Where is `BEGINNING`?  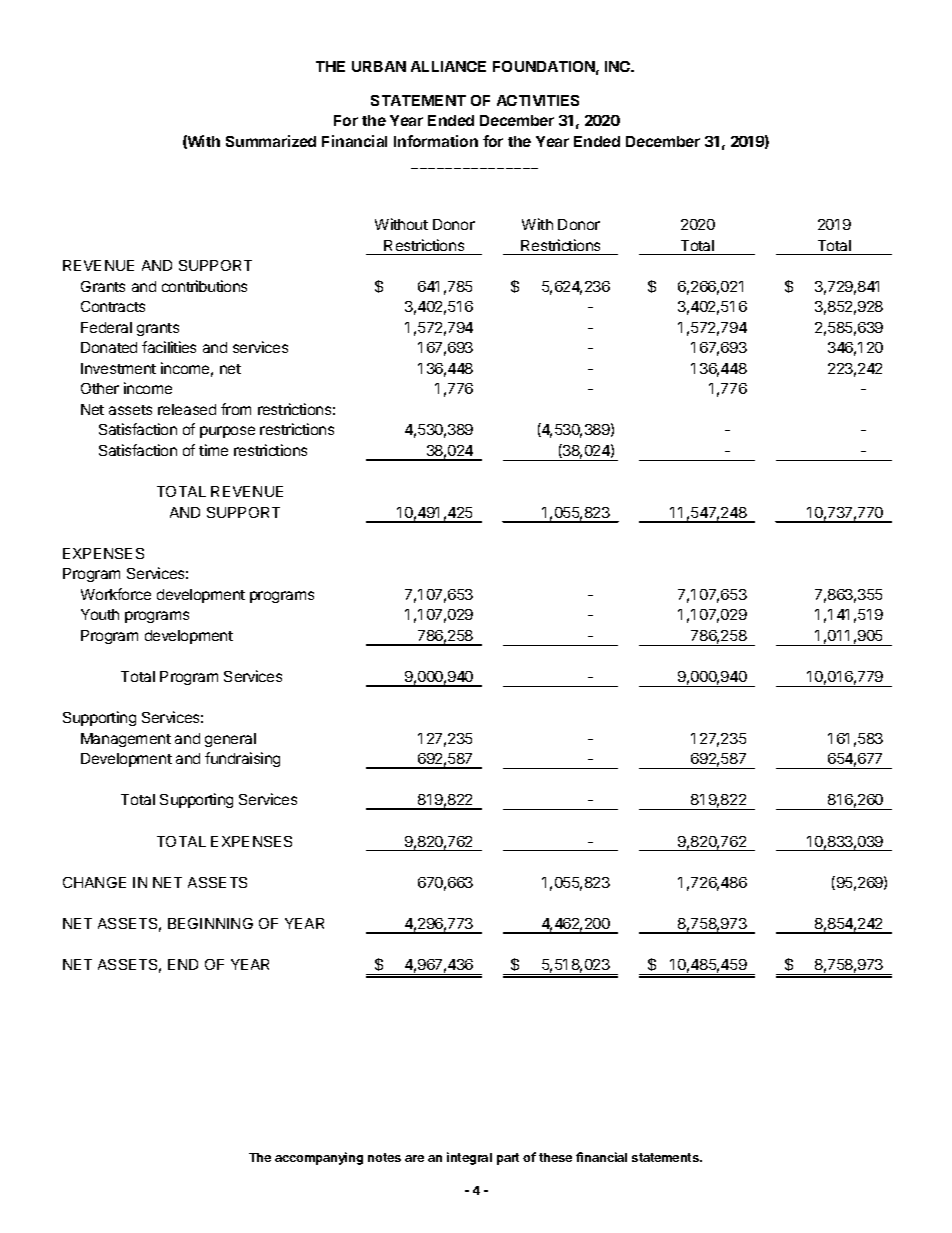
BEGINNING is located at coordinates (210, 923).
